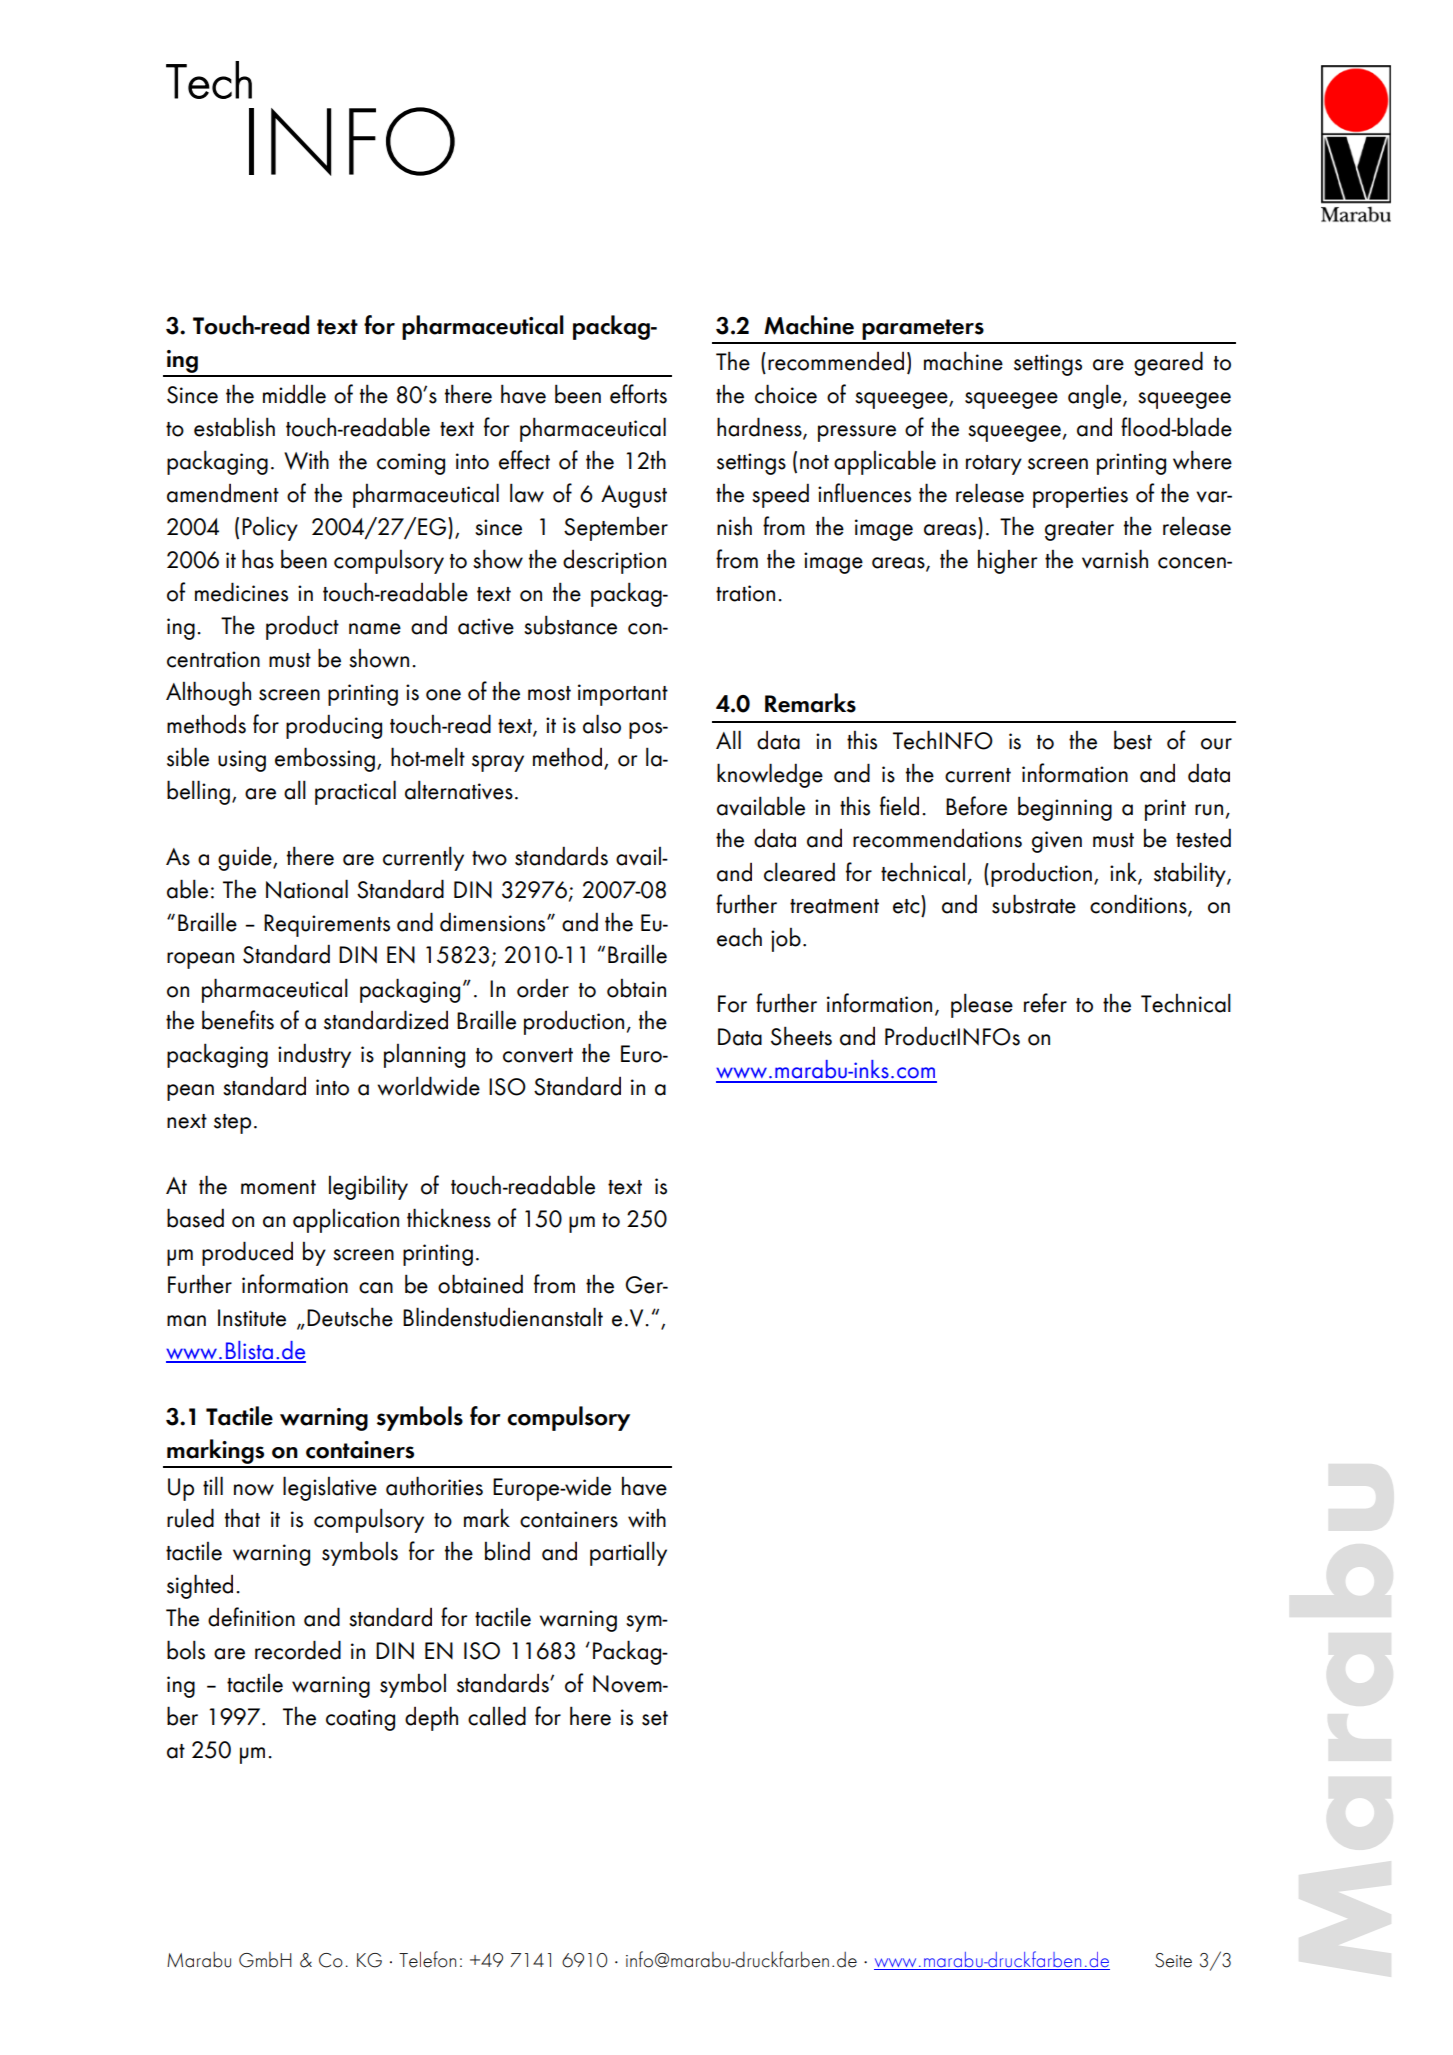  I want to click on Seite, so click(1173, 1960).
